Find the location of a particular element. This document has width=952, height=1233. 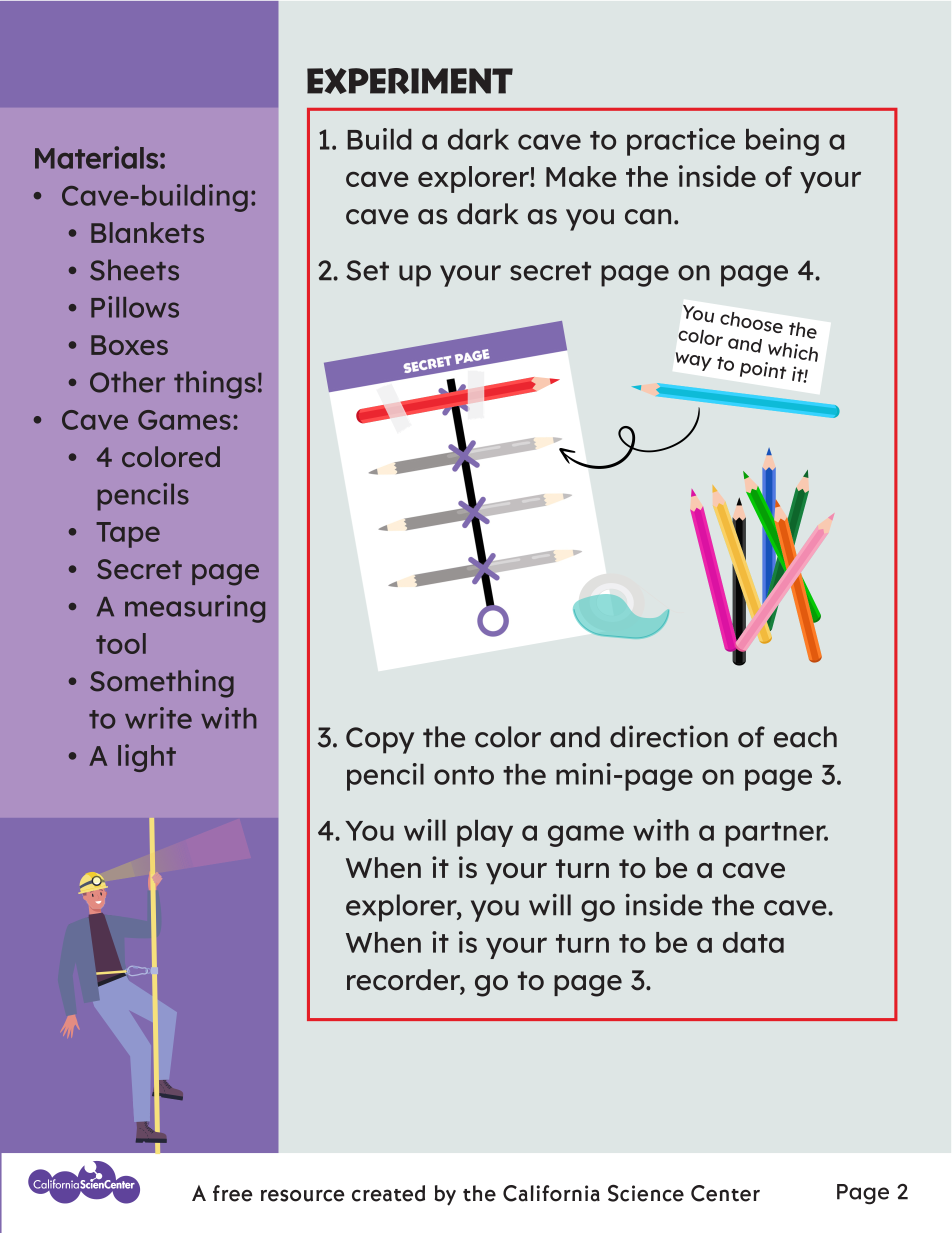

Set is located at coordinates (367, 270).
